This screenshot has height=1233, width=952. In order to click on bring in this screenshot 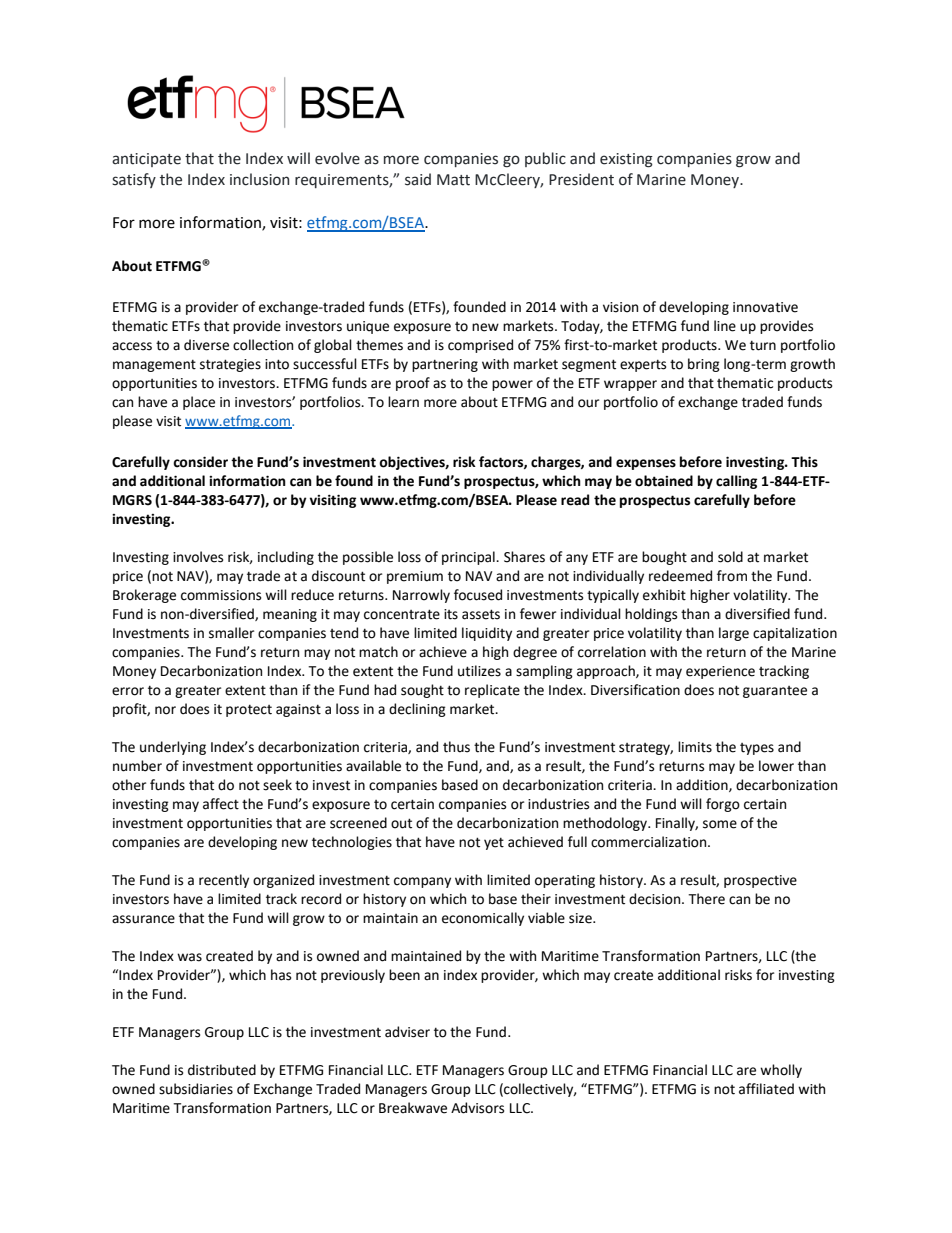, I will do `click(704, 365)`.
